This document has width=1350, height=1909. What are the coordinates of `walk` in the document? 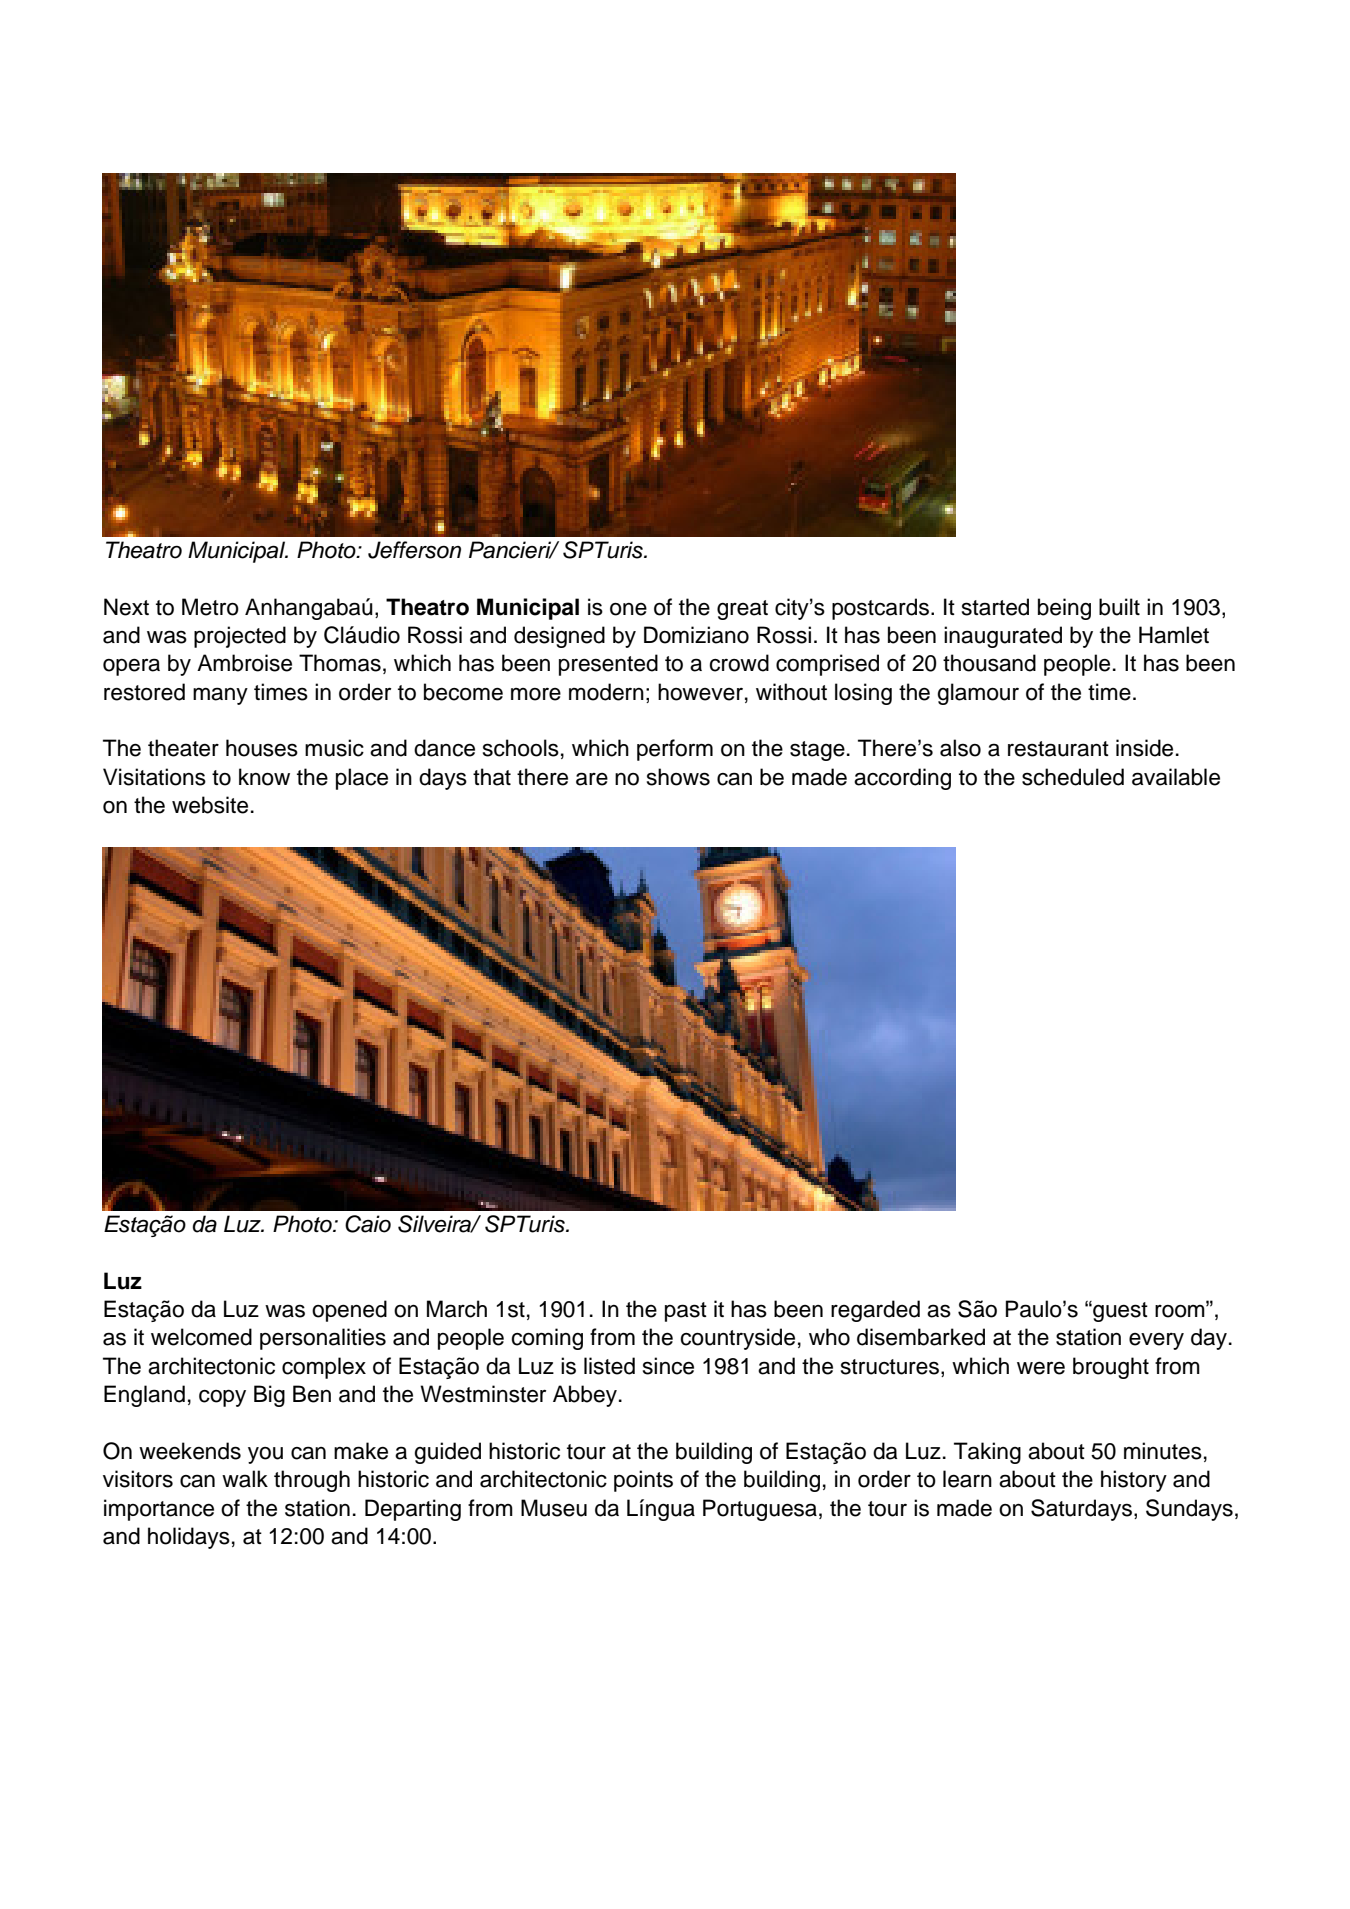 It's located at (245, 1479).
